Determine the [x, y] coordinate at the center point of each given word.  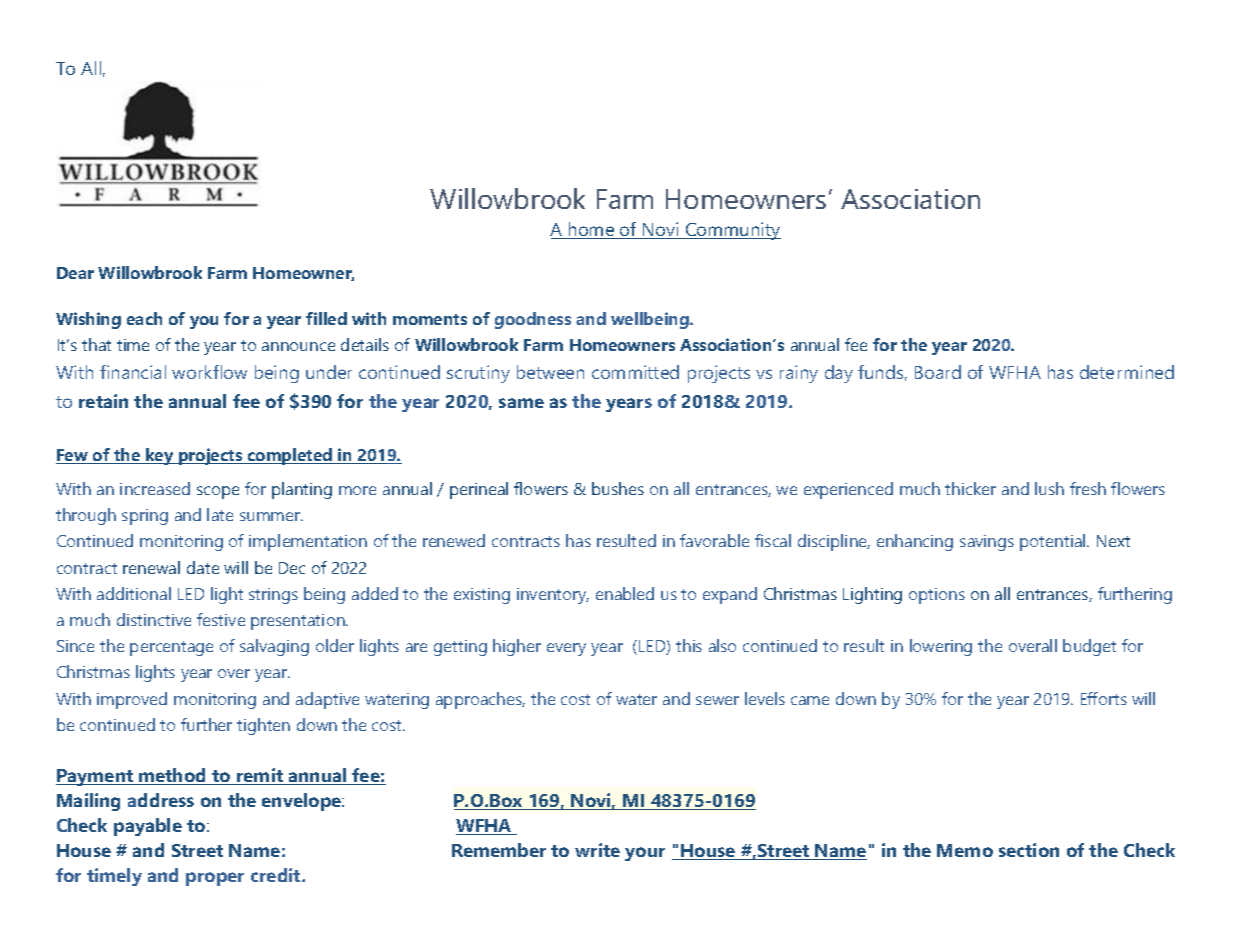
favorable [714, 540]
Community [732, 231]
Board [938, 372]
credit [277, 875]
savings [987, 543]
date [203, 567]
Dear [75, 273]
